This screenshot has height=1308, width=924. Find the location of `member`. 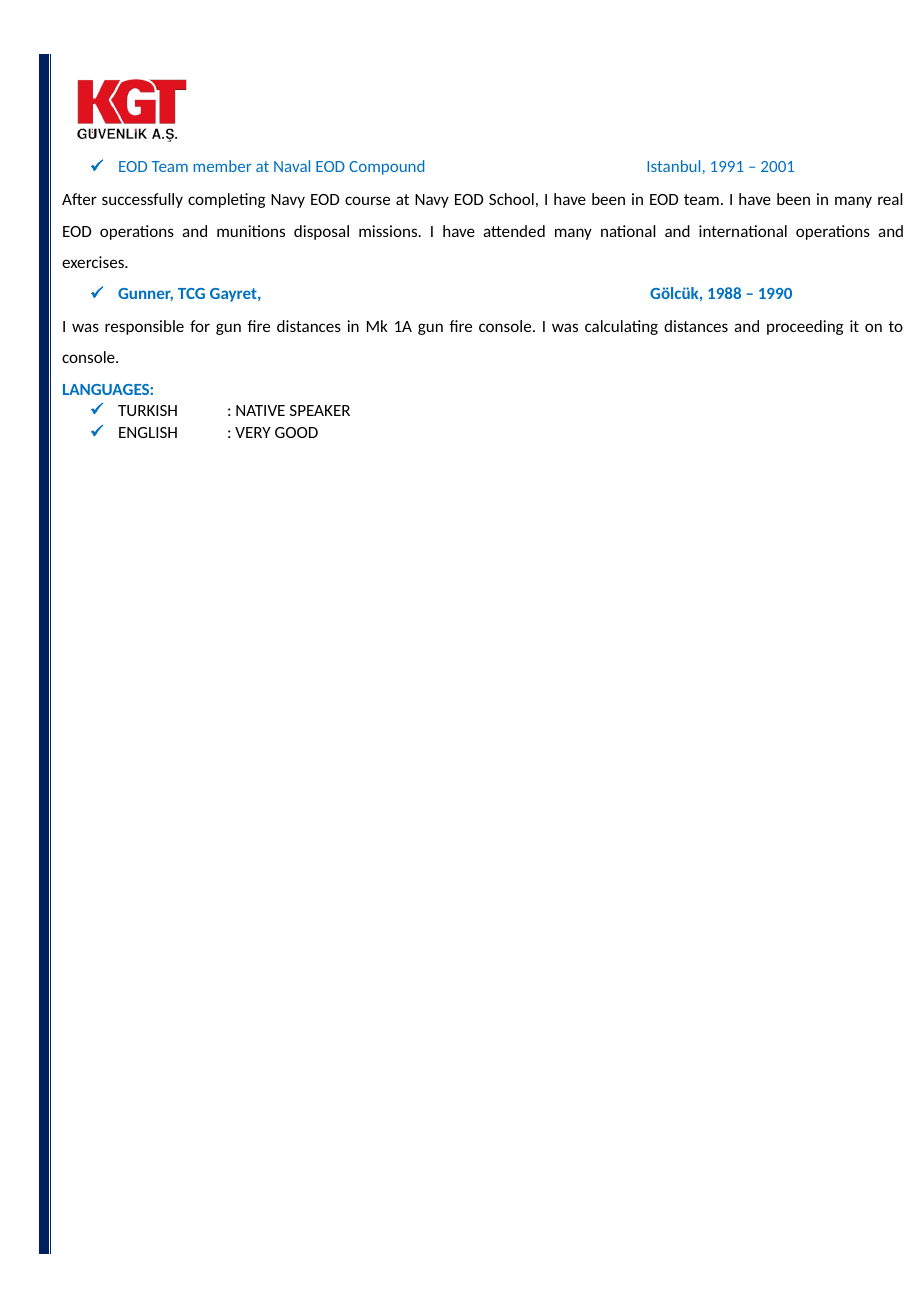

member is located at coordinates (223, 166).
